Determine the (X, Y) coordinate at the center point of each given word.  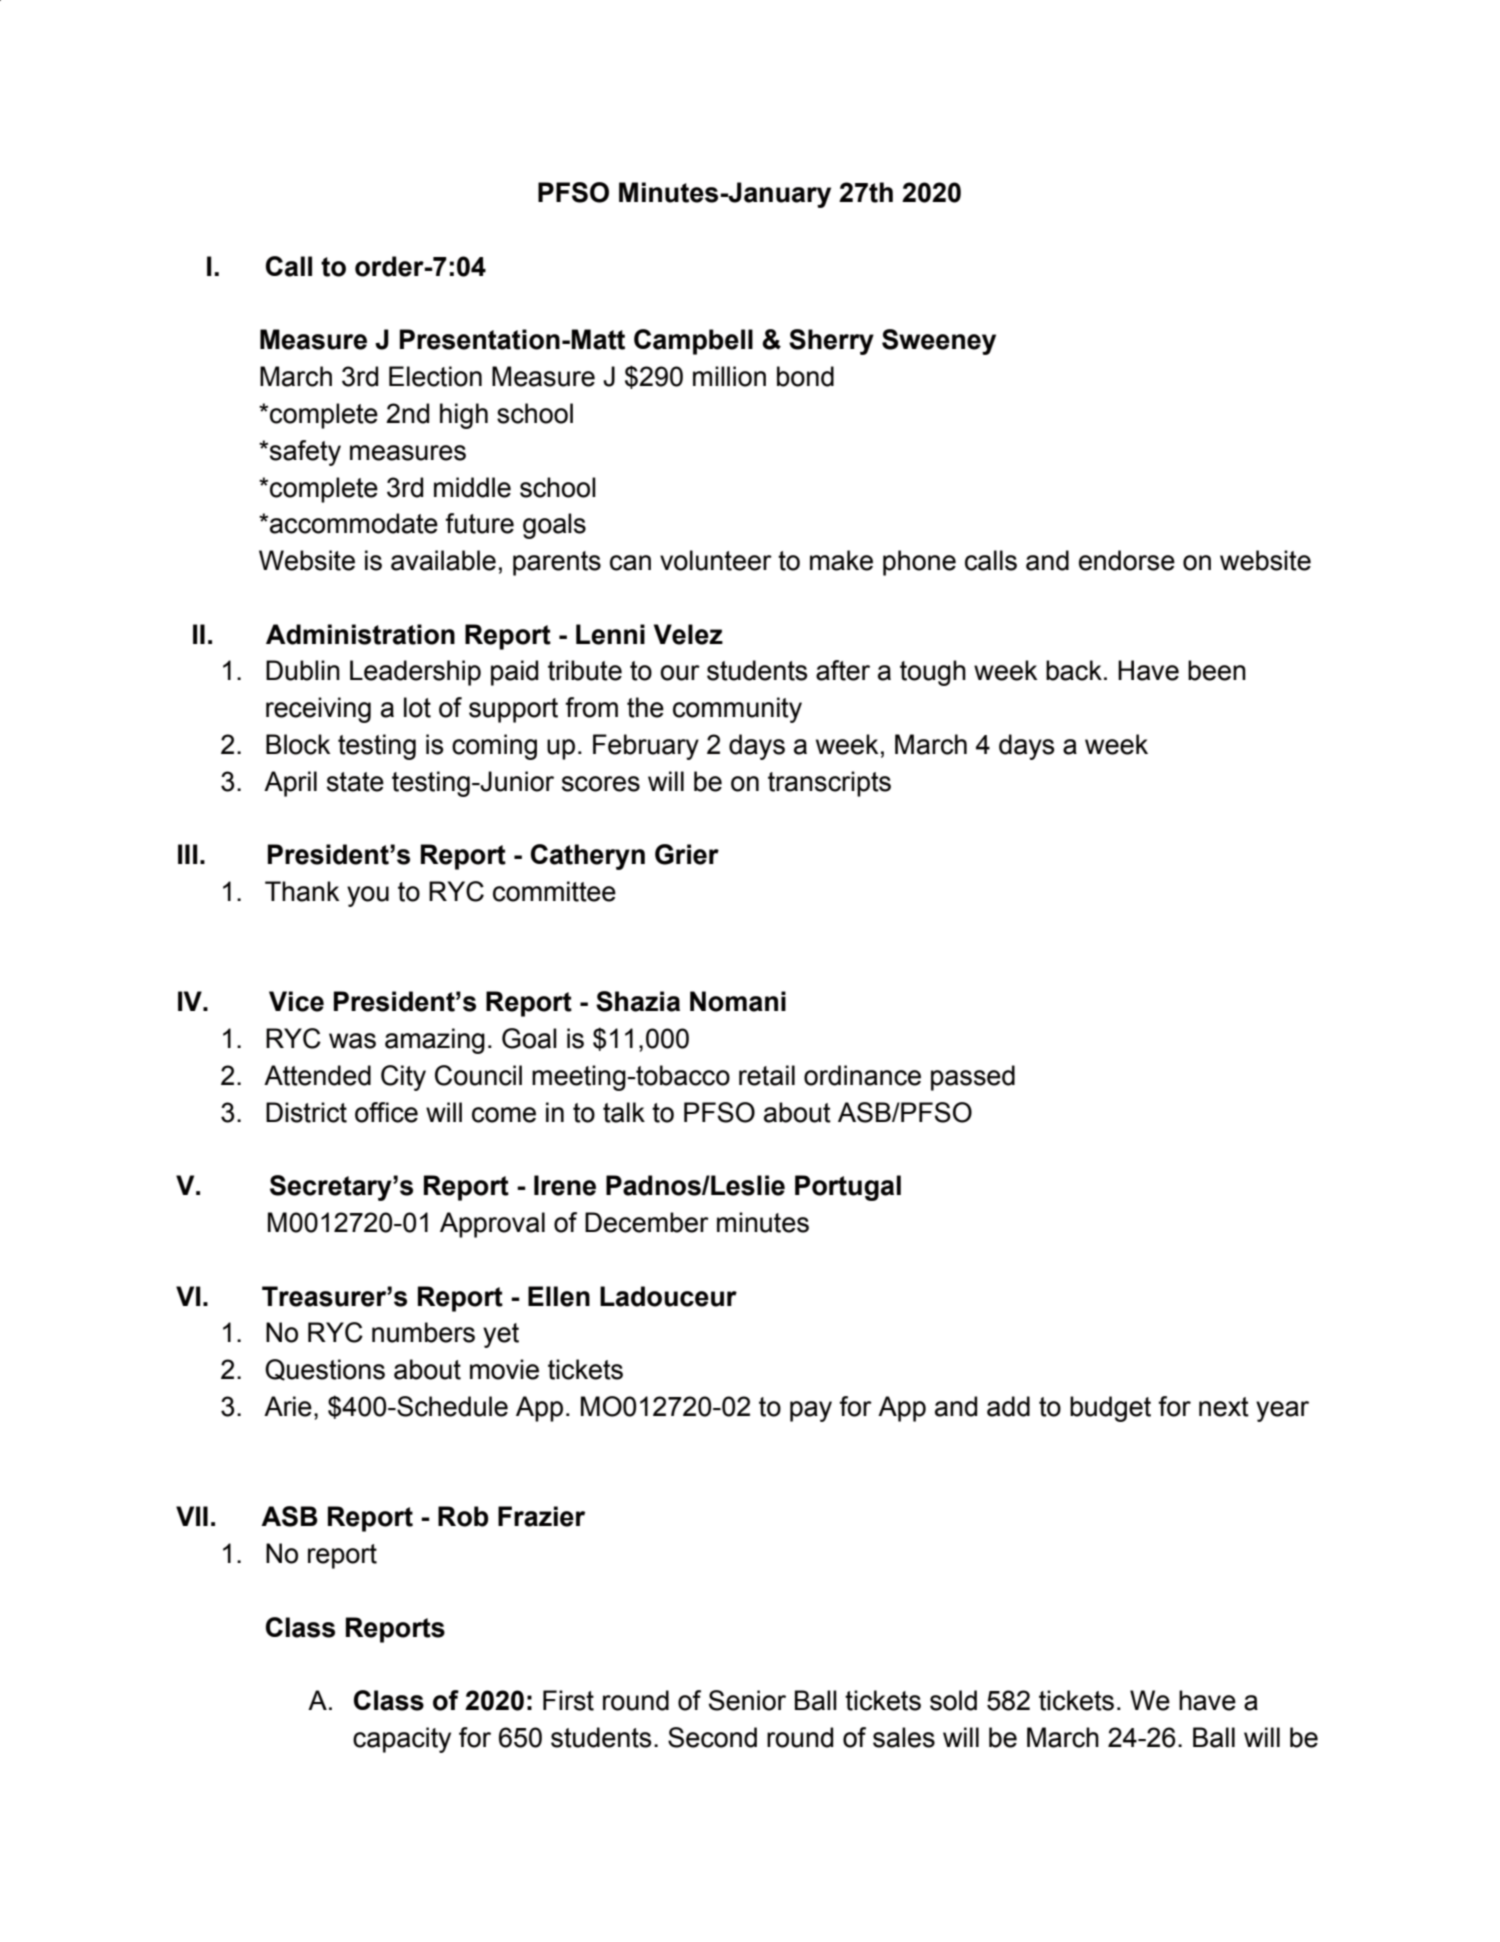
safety (305, 453)
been (1217, 670)
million (729, 376)
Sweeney (939, 342)
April (290, 784)
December (647, 1222)
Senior (747, 1700)
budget (1110, 1409)
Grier (687, 854)
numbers (423, 1332)
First (568, 1700)
